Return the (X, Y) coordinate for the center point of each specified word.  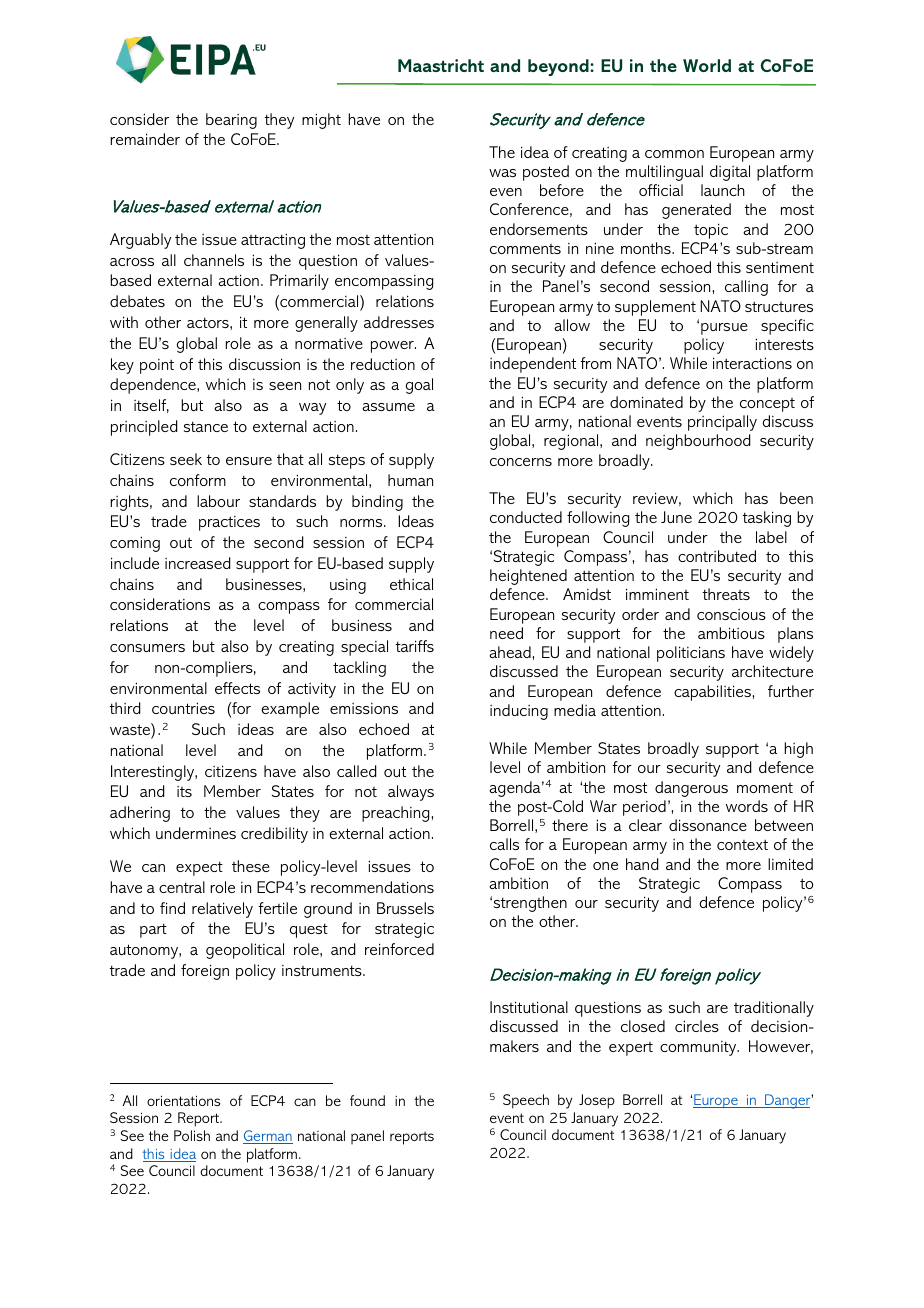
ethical (411, 584)
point (157, 366)
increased (198, 563)
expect (199, 868)
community (699, 1048)
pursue (724, 329)
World (707, 65)
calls (504, 844)
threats (726, 594)
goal (419, 386)
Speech (526, 1101)
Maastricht (441, 65)
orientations (183, 1100)
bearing (231, 121)
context (742, 844)
